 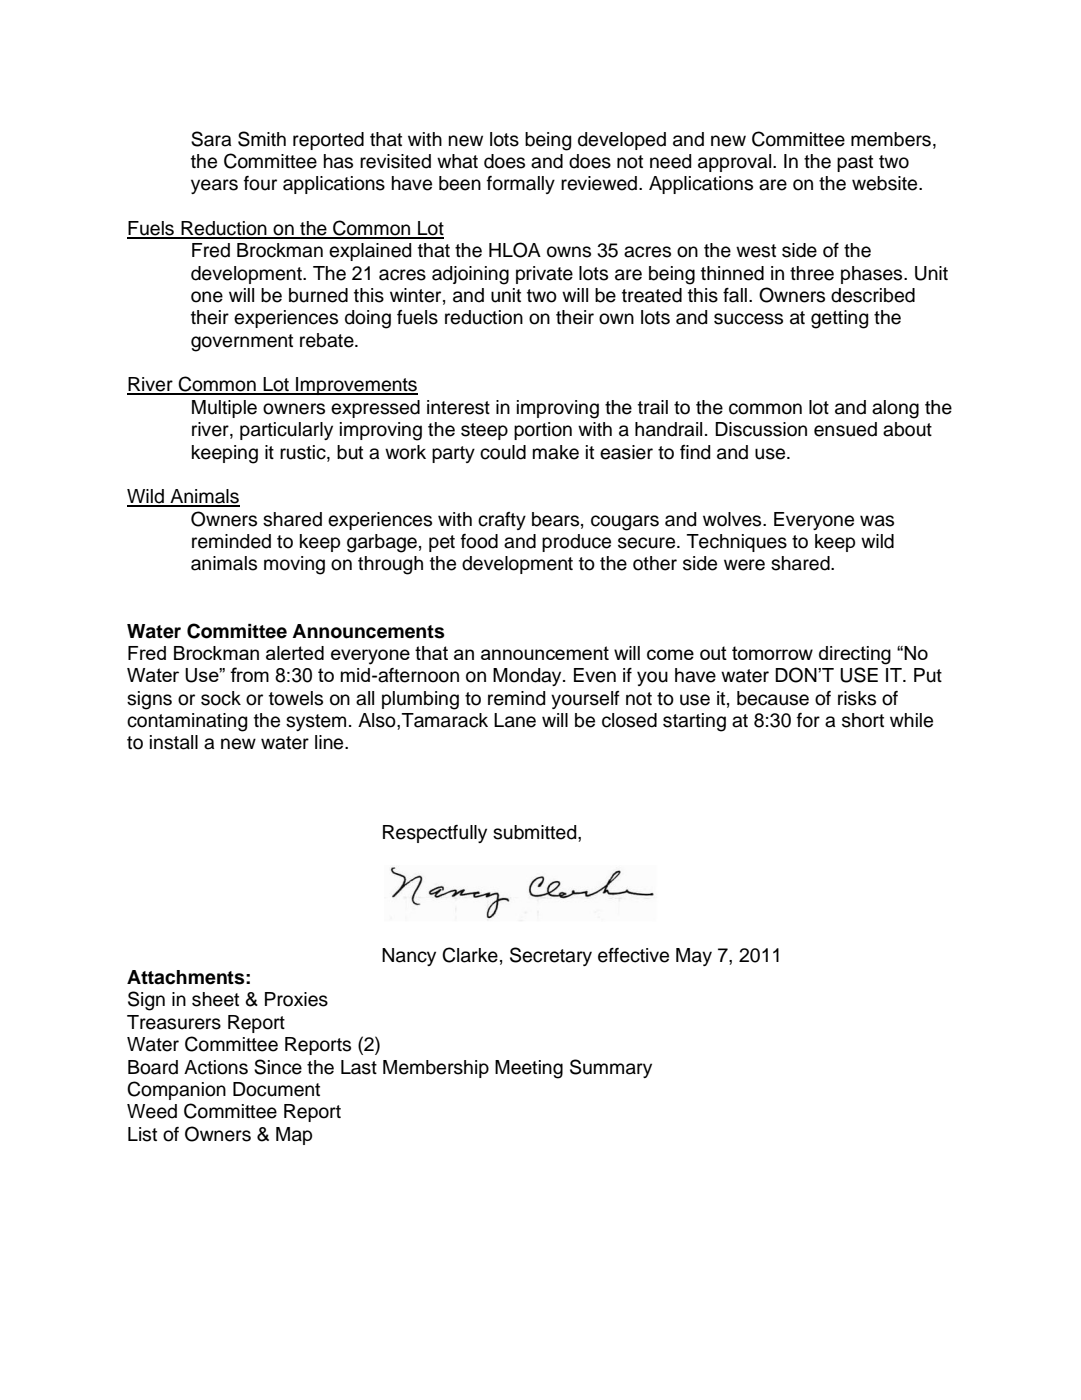 I want to click on Meeting, so click(x=529, y=1069).
